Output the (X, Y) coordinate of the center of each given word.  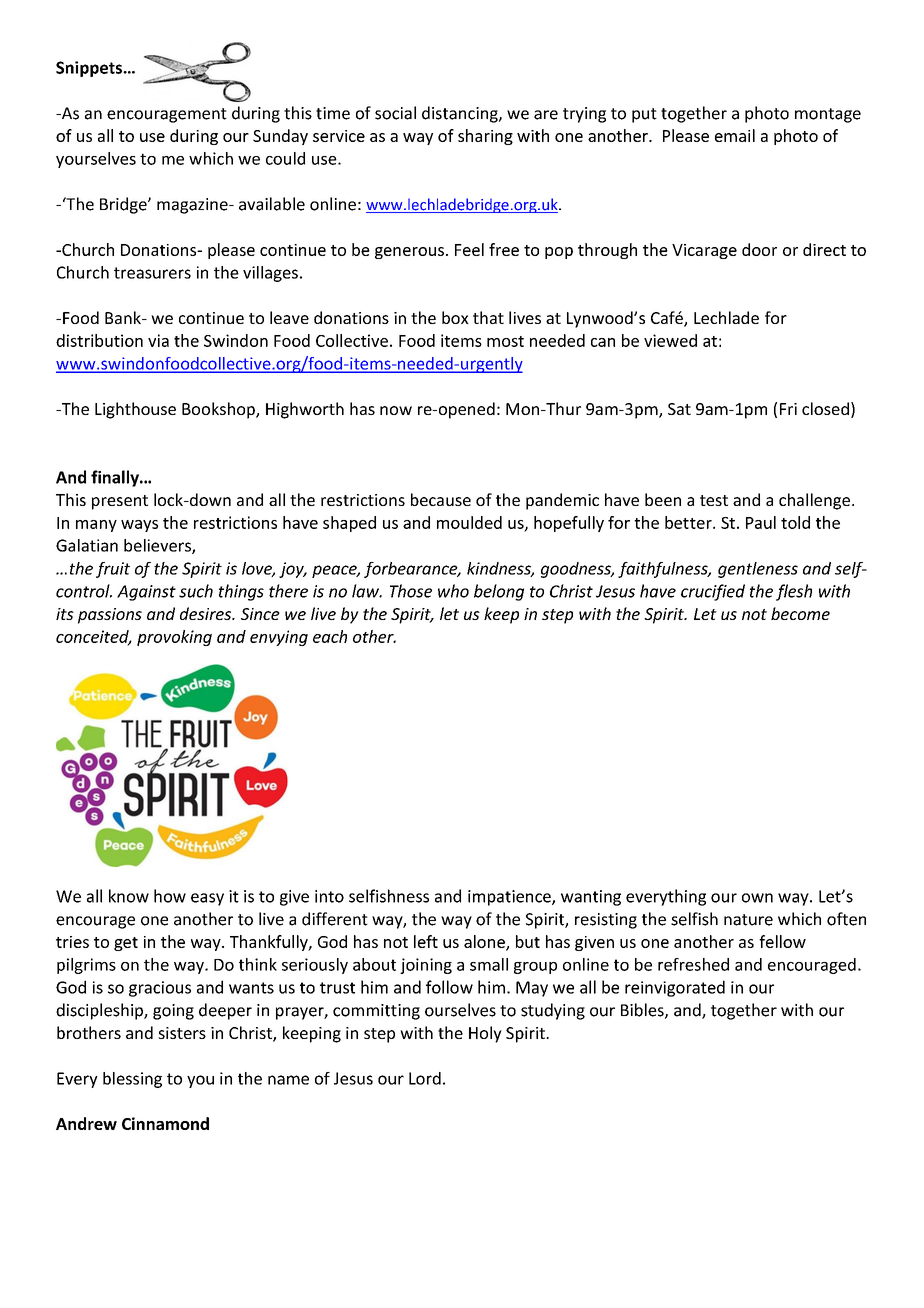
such (196, 591)
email (735, 135)
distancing (461, 114)
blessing (132, 1080)
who (453, 591)
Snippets (90, 69)
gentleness (758, 570)
